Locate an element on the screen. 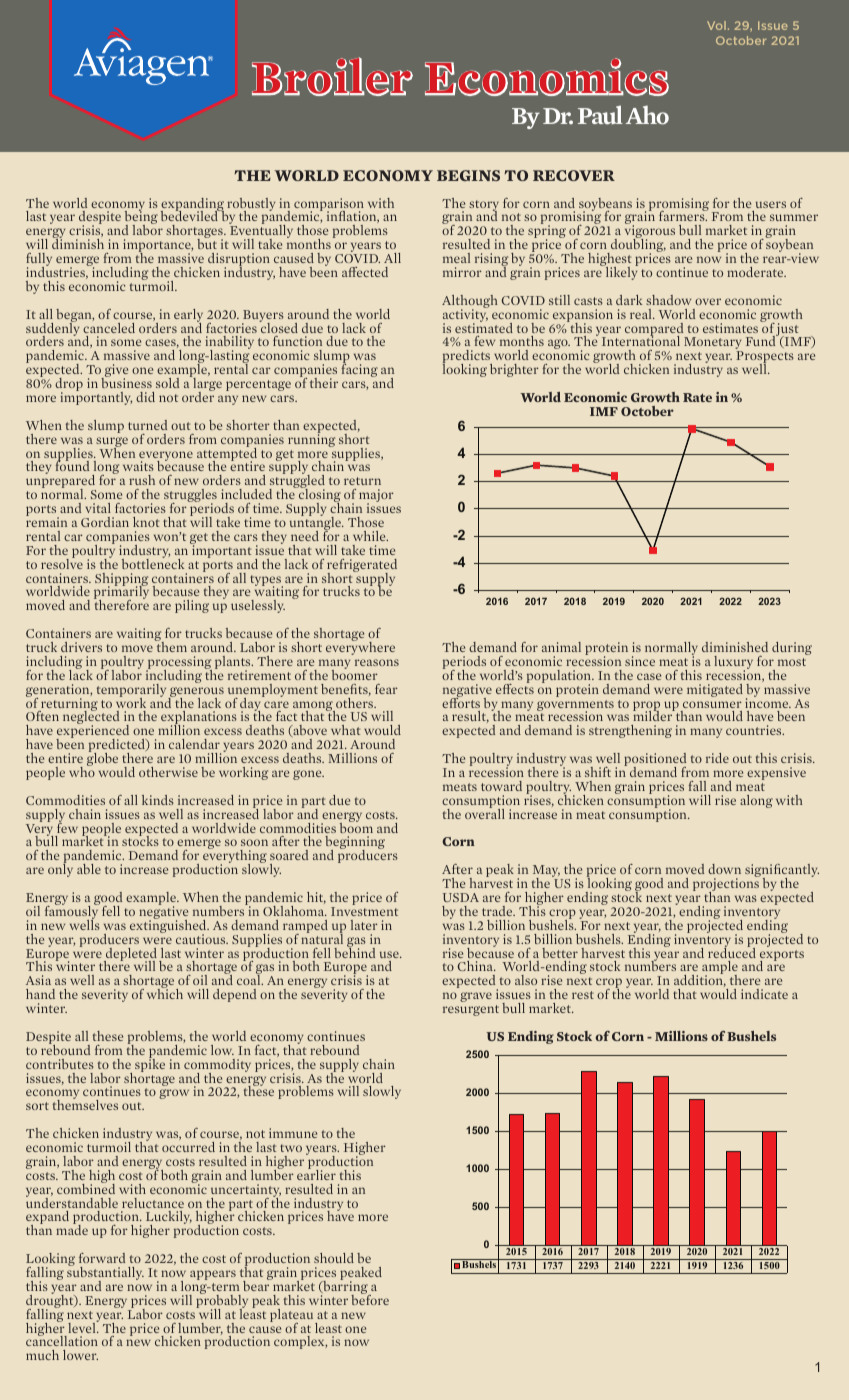 The image size is (849, 1400). USDA is located at coordinates (461, 897).
